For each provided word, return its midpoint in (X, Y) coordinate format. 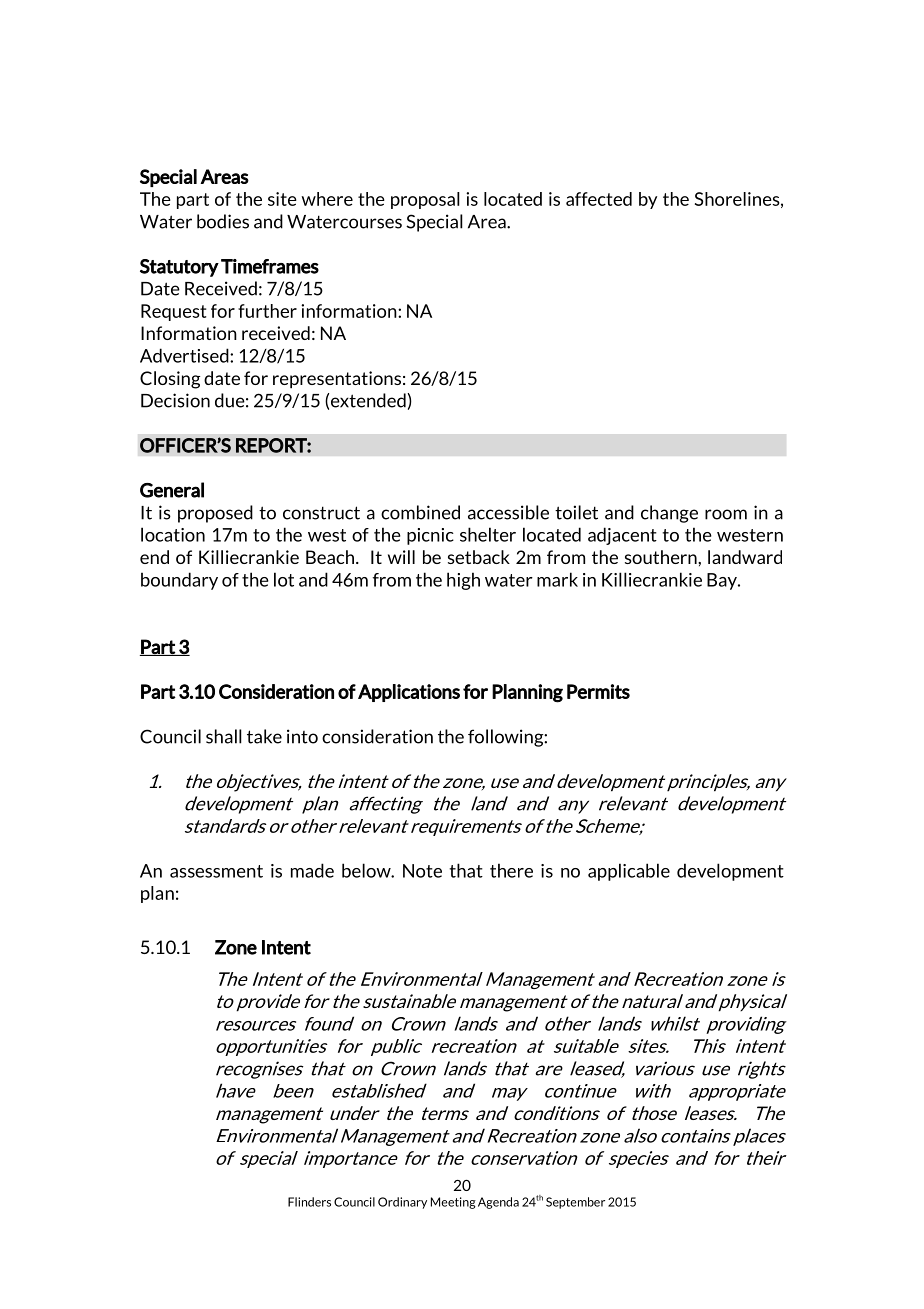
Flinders (309, 1202)
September (575, 1203)
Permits (598, 691)
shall (224, 736)
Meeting (453, 1203)
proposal (425, 200)
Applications (409, 693)
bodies (223, 221)
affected (599, 199)
